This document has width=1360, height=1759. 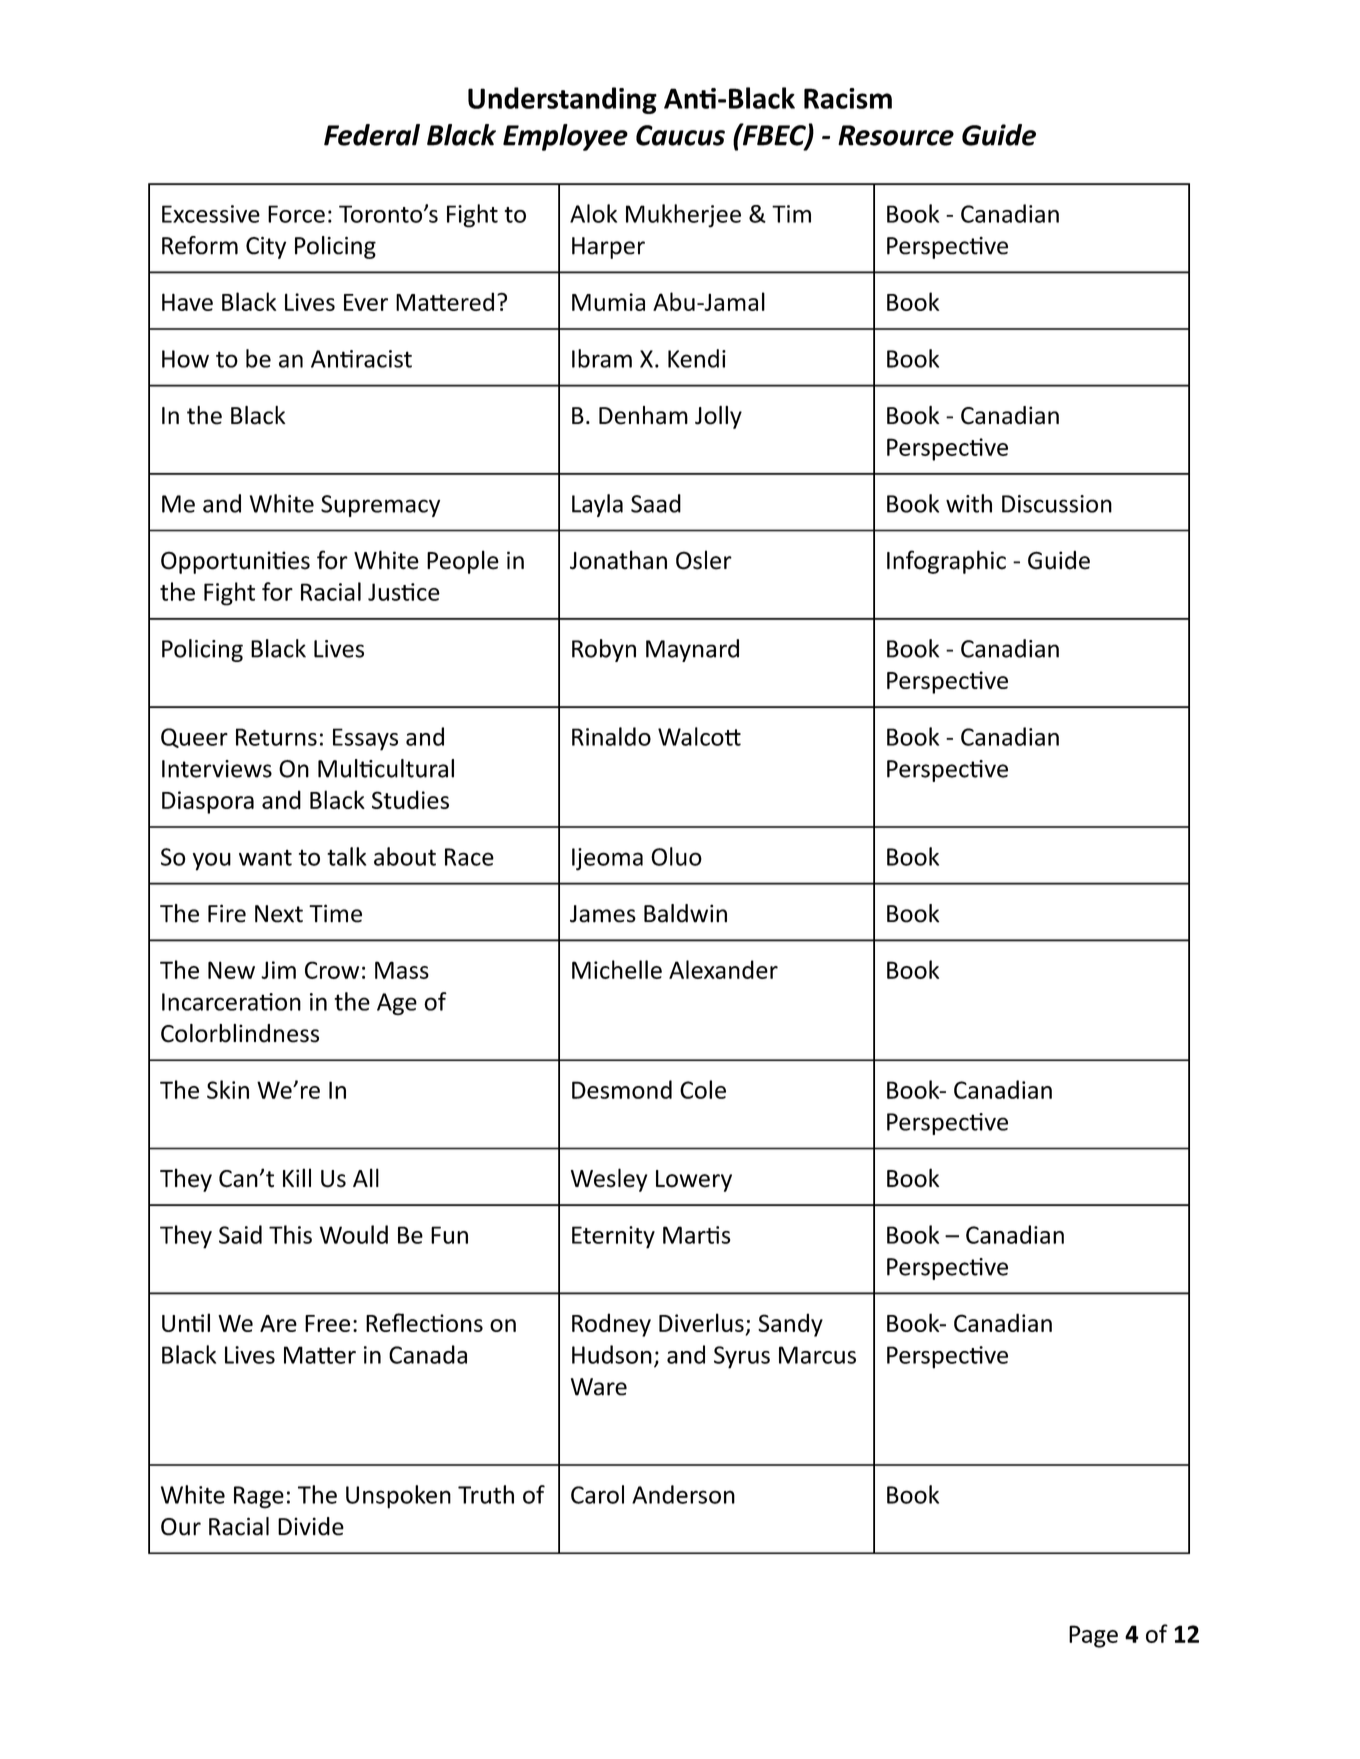 I want to click on want, so click(x=265, y=858).
